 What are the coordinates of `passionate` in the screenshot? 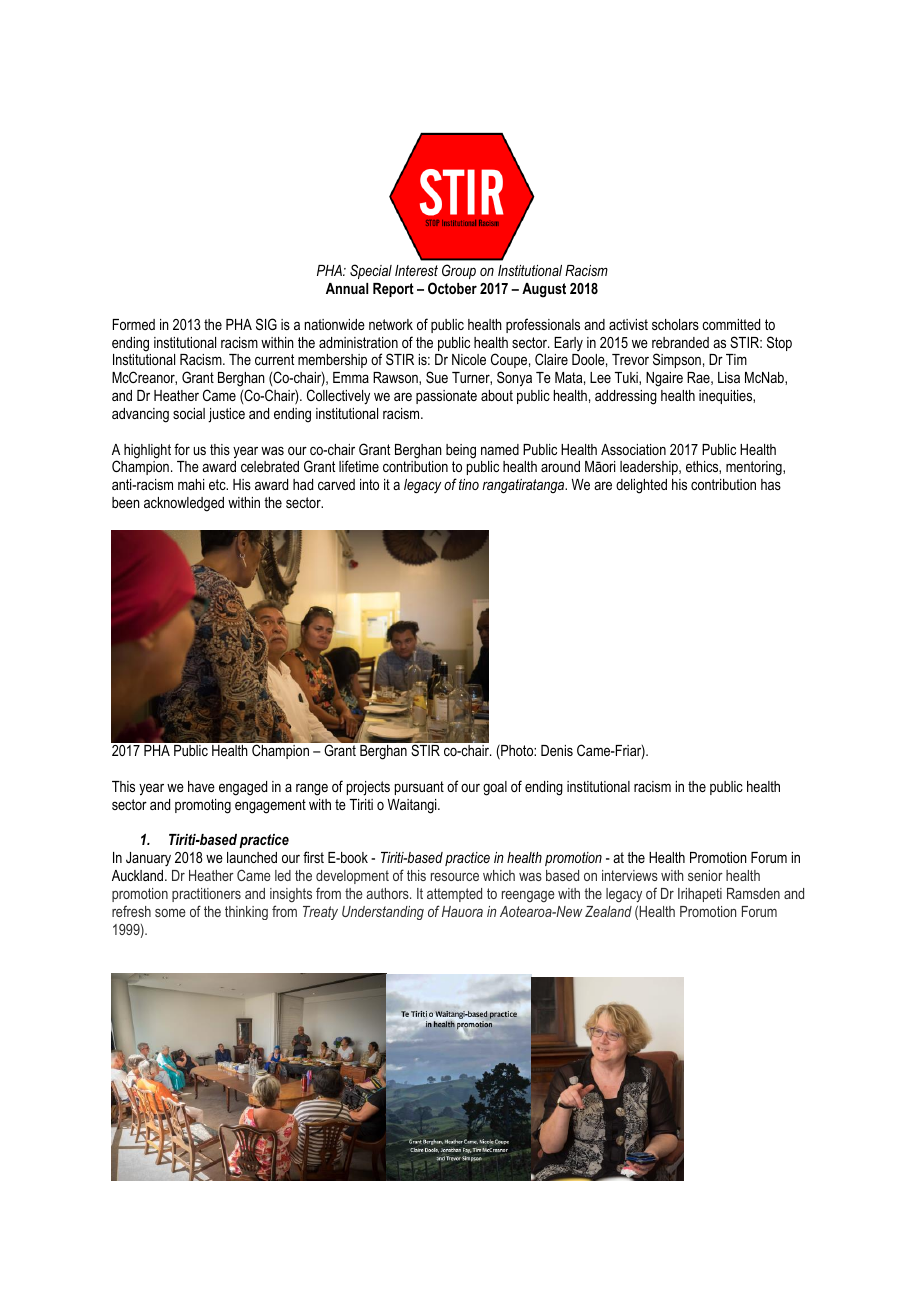 It's located at (446, 397).
